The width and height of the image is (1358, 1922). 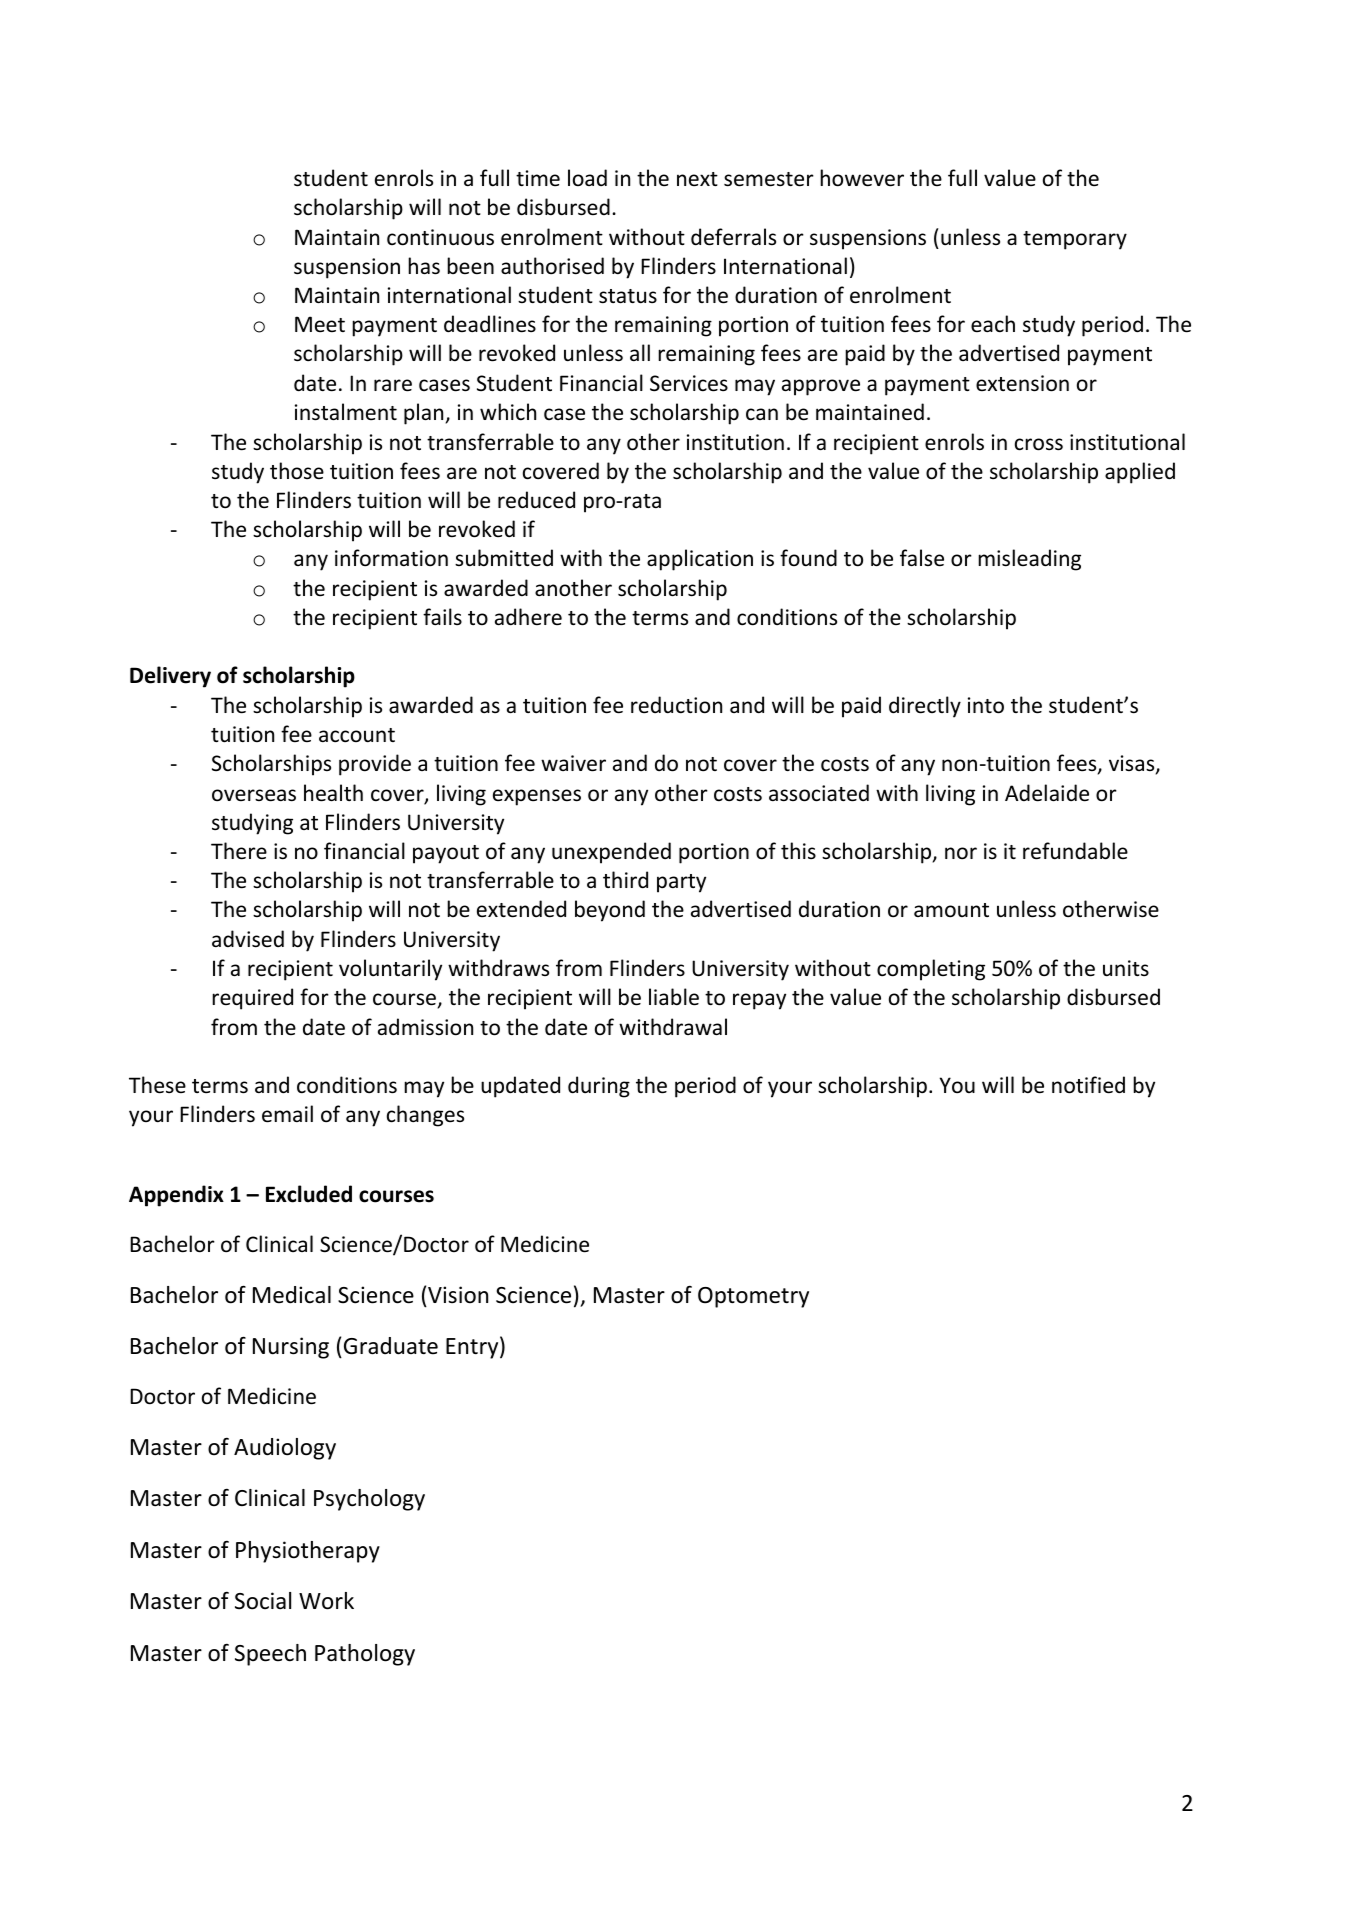 I want to click on Optometry, so click(x=753, y=1297).
